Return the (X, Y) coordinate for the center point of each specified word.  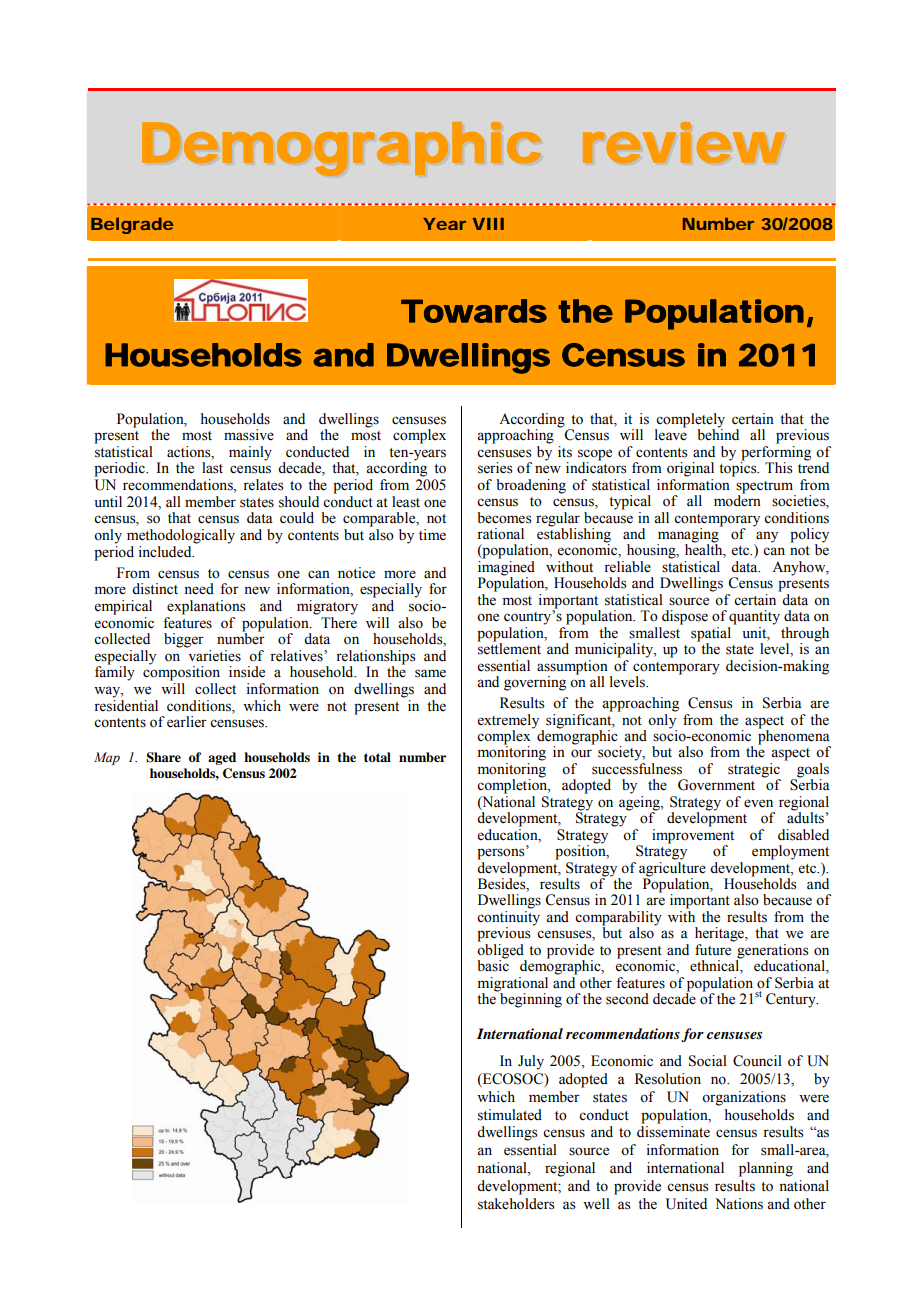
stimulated (510, 1115)
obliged (501, 952)
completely (690, 421)
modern (737, 500)
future (713, 950)
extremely (508, 721)
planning (766, 1169)
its (565, 452)
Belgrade (132, 225)
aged (222, 758)
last (212, 468)
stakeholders (516, 1204)
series (495, 468)
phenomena (794, 737)
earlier (187, 722)
